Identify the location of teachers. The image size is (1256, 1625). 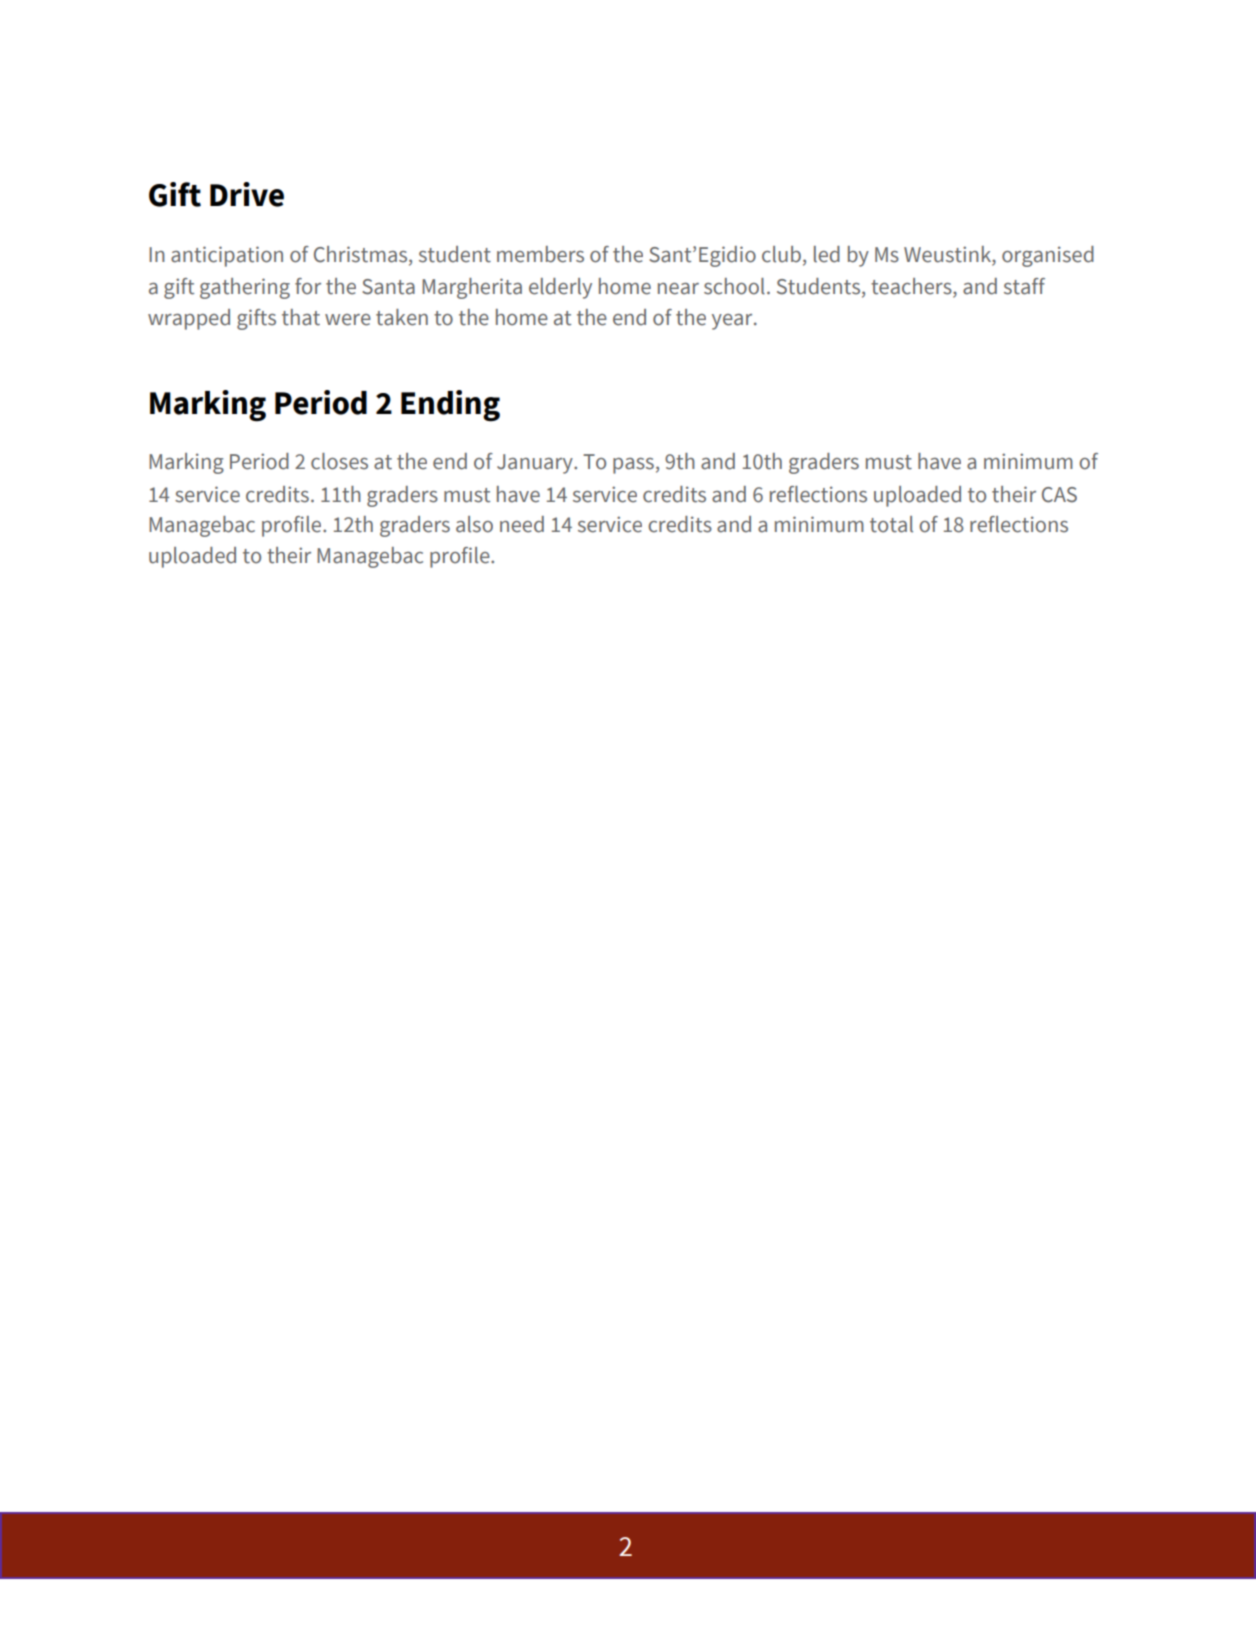
(912, 287).
